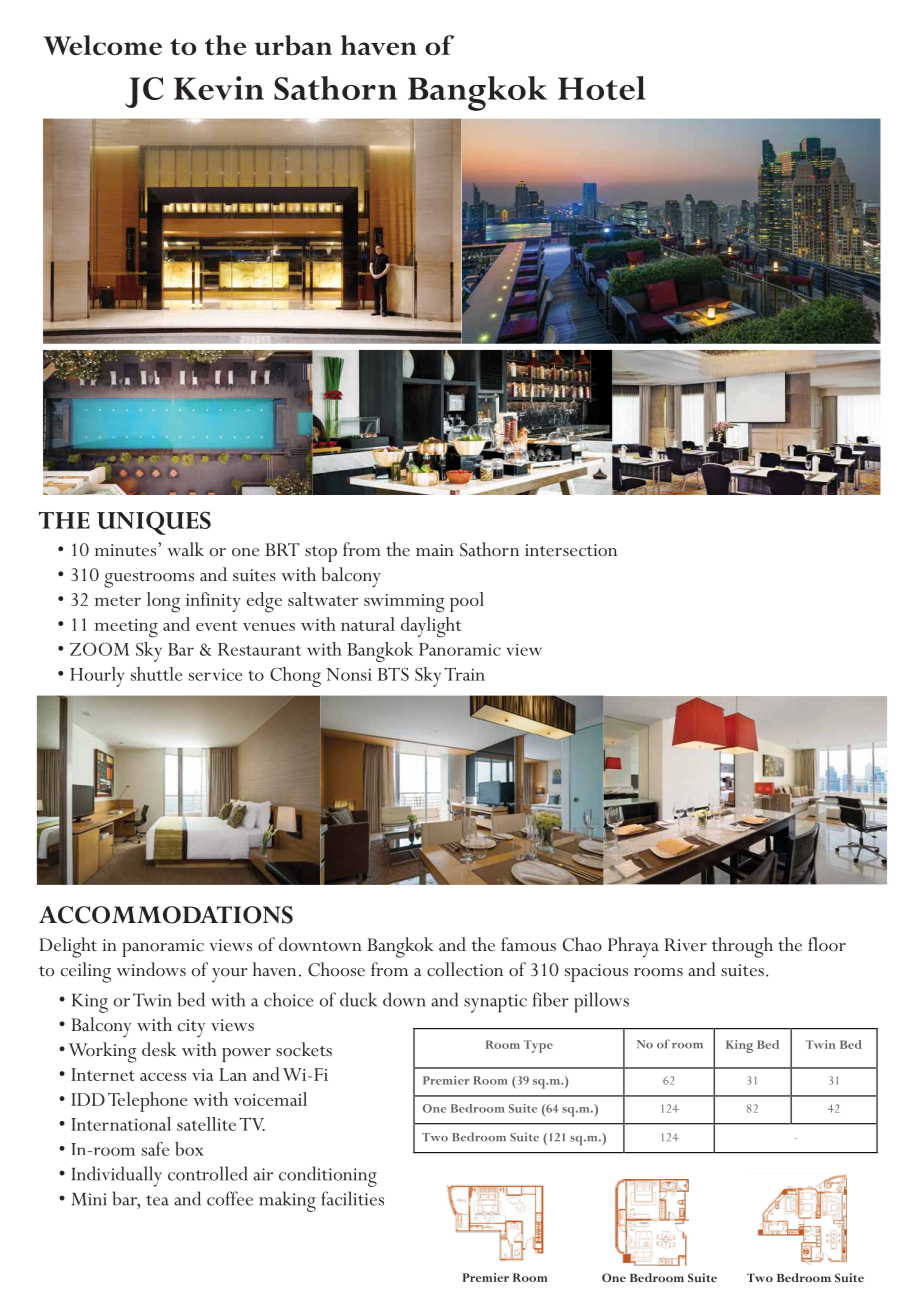 This screenshot has width=924, height=1308. What do you see at coordinates (155, 1149) in the screenshot?
I see `safe` at bounding box center [155, 1149].
